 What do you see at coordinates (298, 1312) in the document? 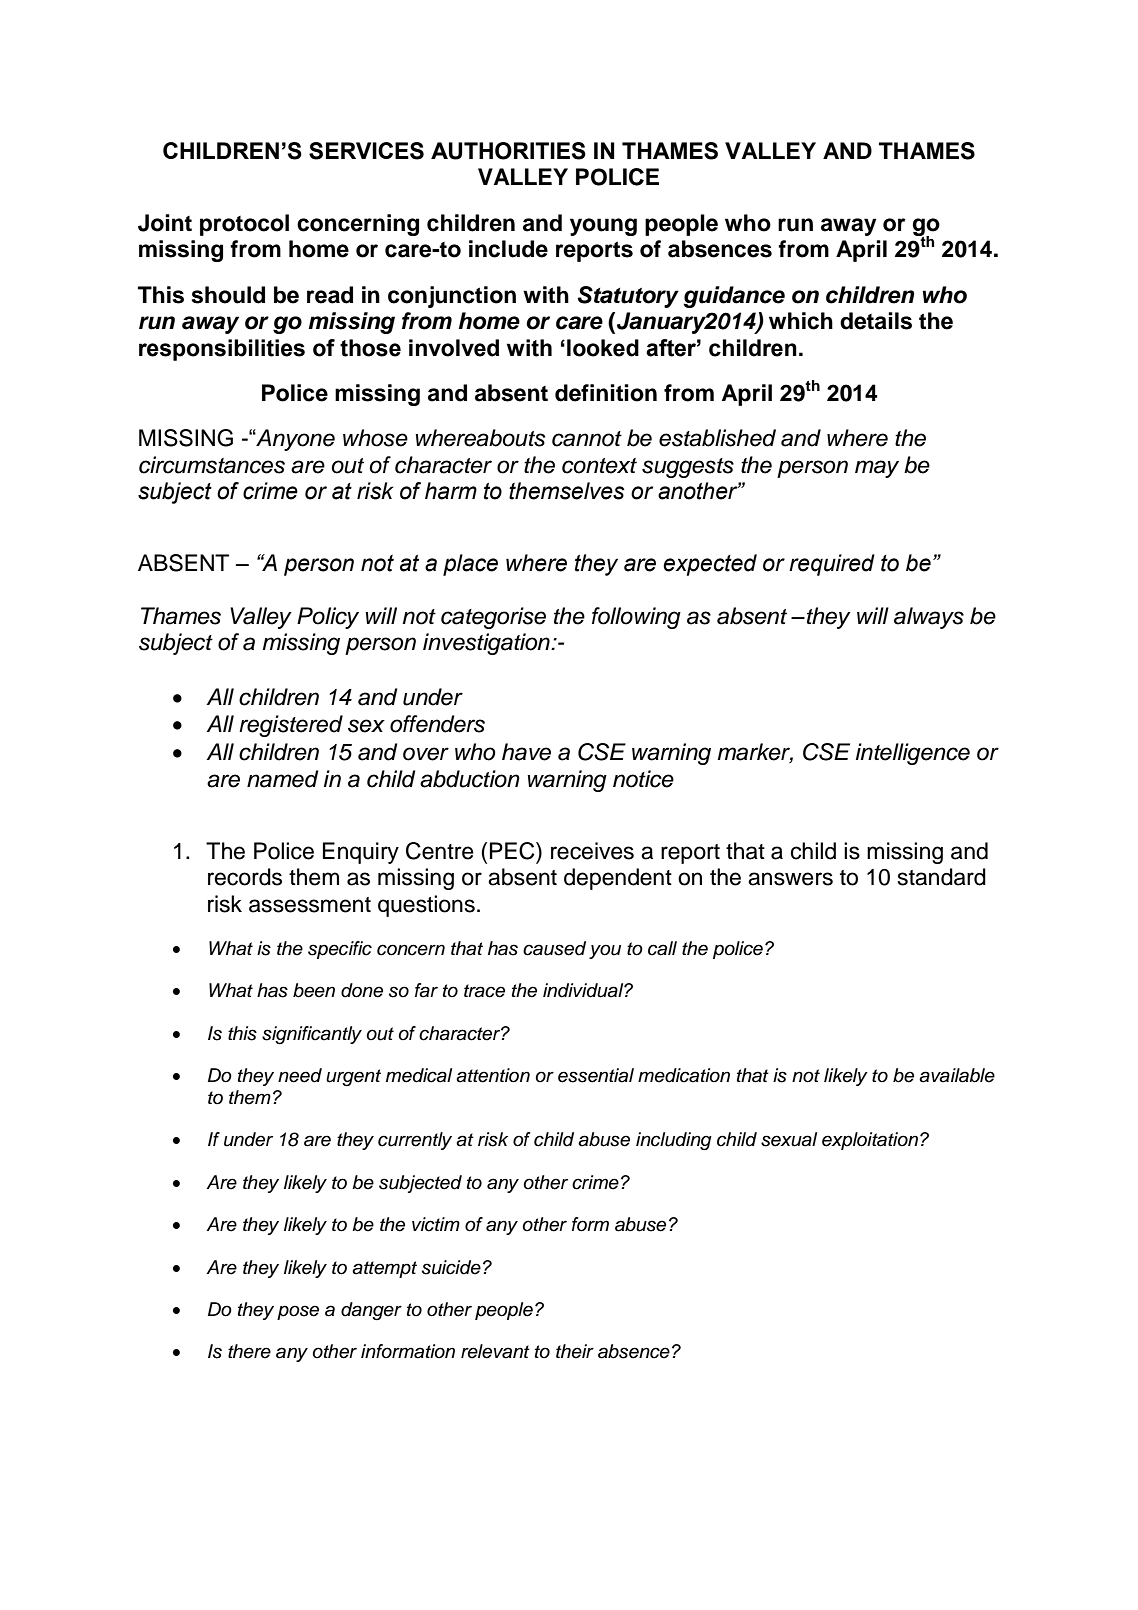
I see `pose` at bounding box center [298, 1312].
